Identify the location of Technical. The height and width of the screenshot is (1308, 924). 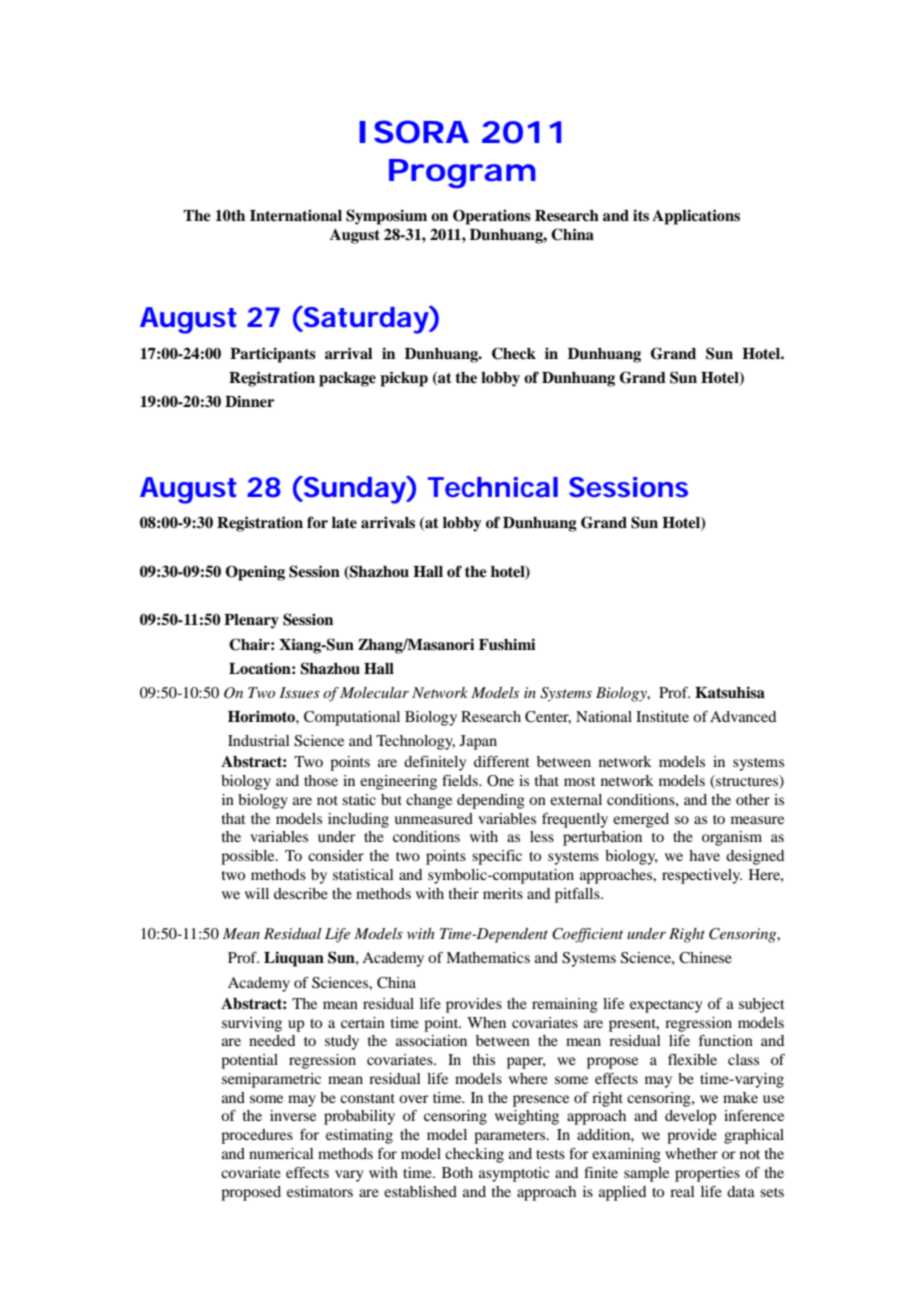
(493, 487).
